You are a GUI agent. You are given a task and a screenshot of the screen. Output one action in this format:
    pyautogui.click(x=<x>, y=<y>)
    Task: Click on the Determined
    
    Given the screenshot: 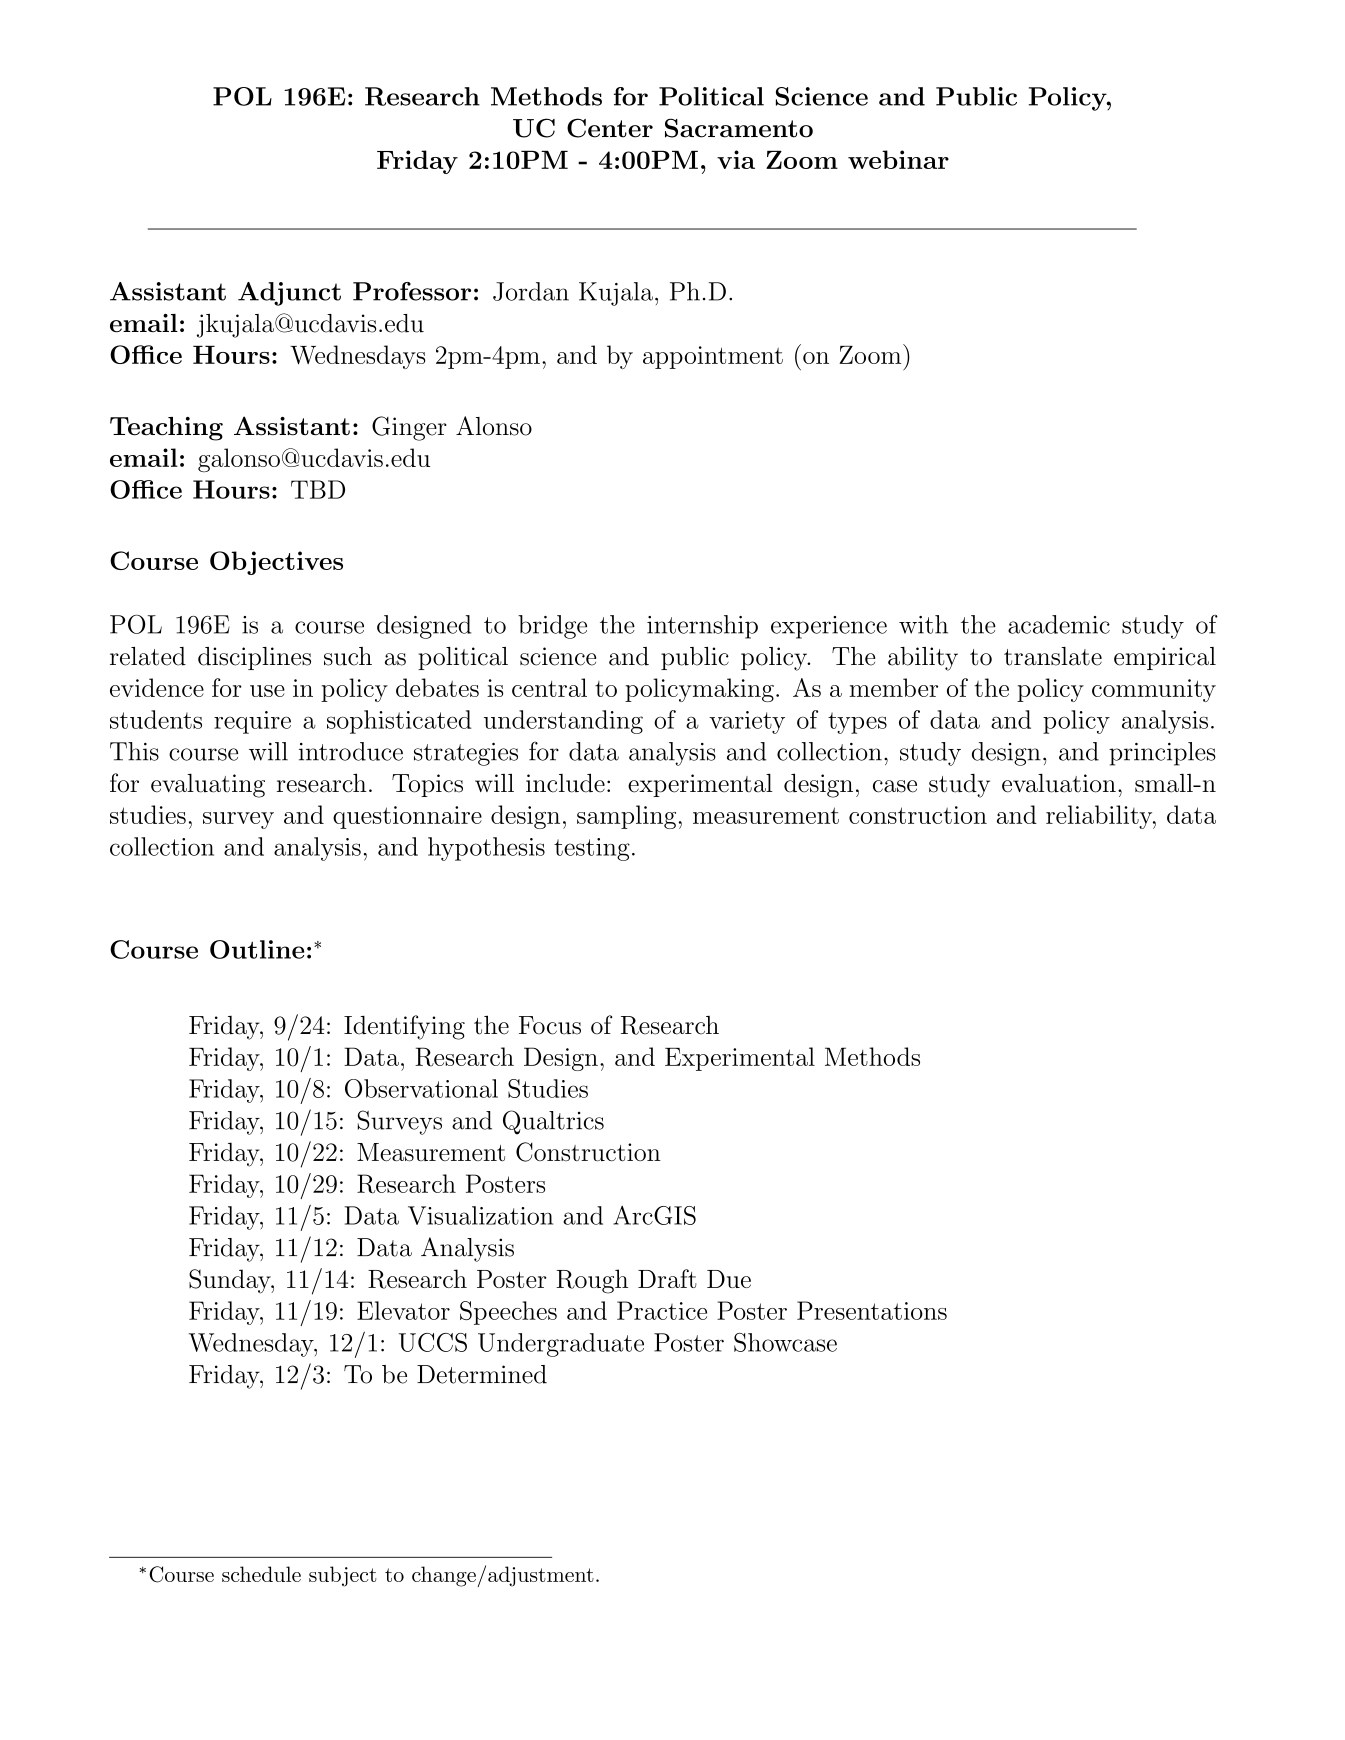 What is the action you would take?
    pyautogui.click(x=482, y=1374)
